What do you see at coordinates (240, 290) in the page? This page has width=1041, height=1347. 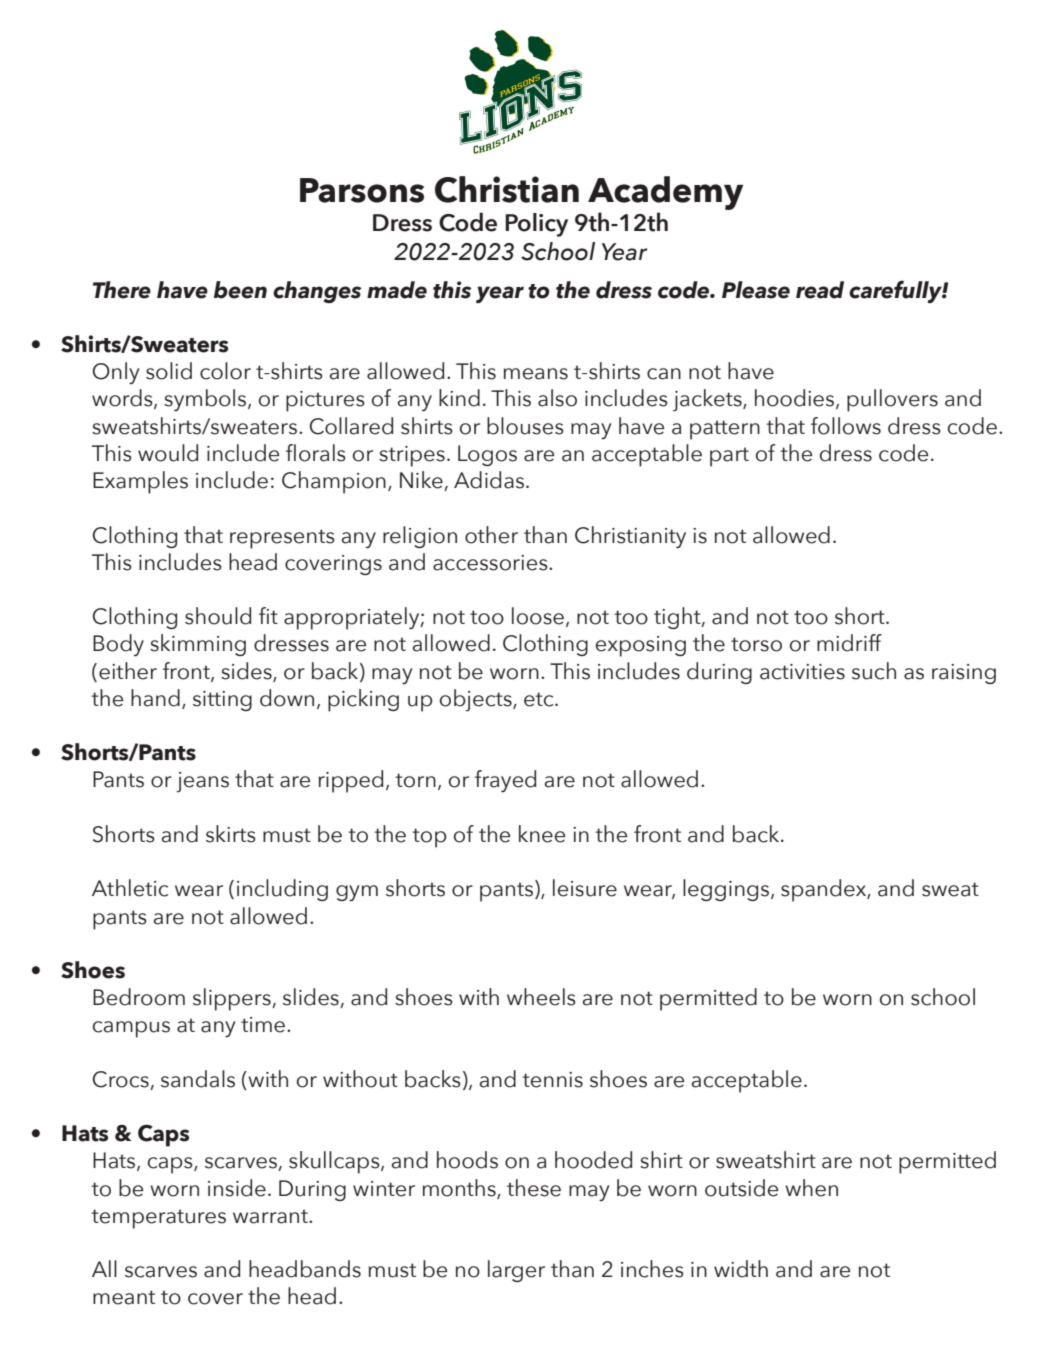 I see `been` at bounding box center [240, 290].
